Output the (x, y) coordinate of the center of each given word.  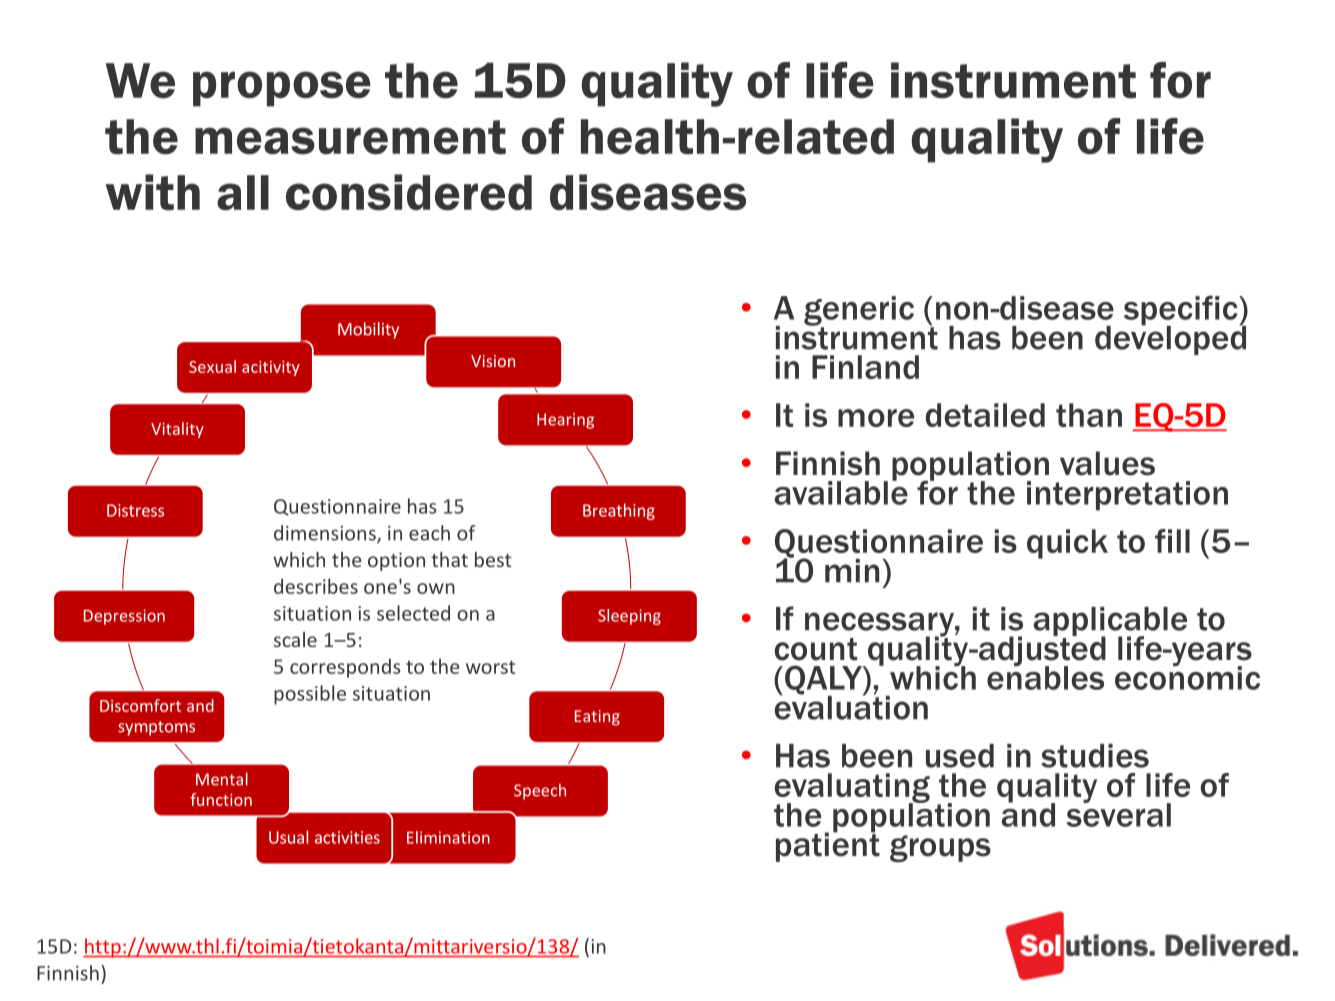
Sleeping (629, 617)
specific (1182, 311)
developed (1170, 339)
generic (859, 312)
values (1107, 463)
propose (282, 89)
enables (1045, 677)
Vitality (177, 430)
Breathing (619, 511)
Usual (288, 837)
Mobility (368, 330)
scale (295, 639)
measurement (350, 137)
